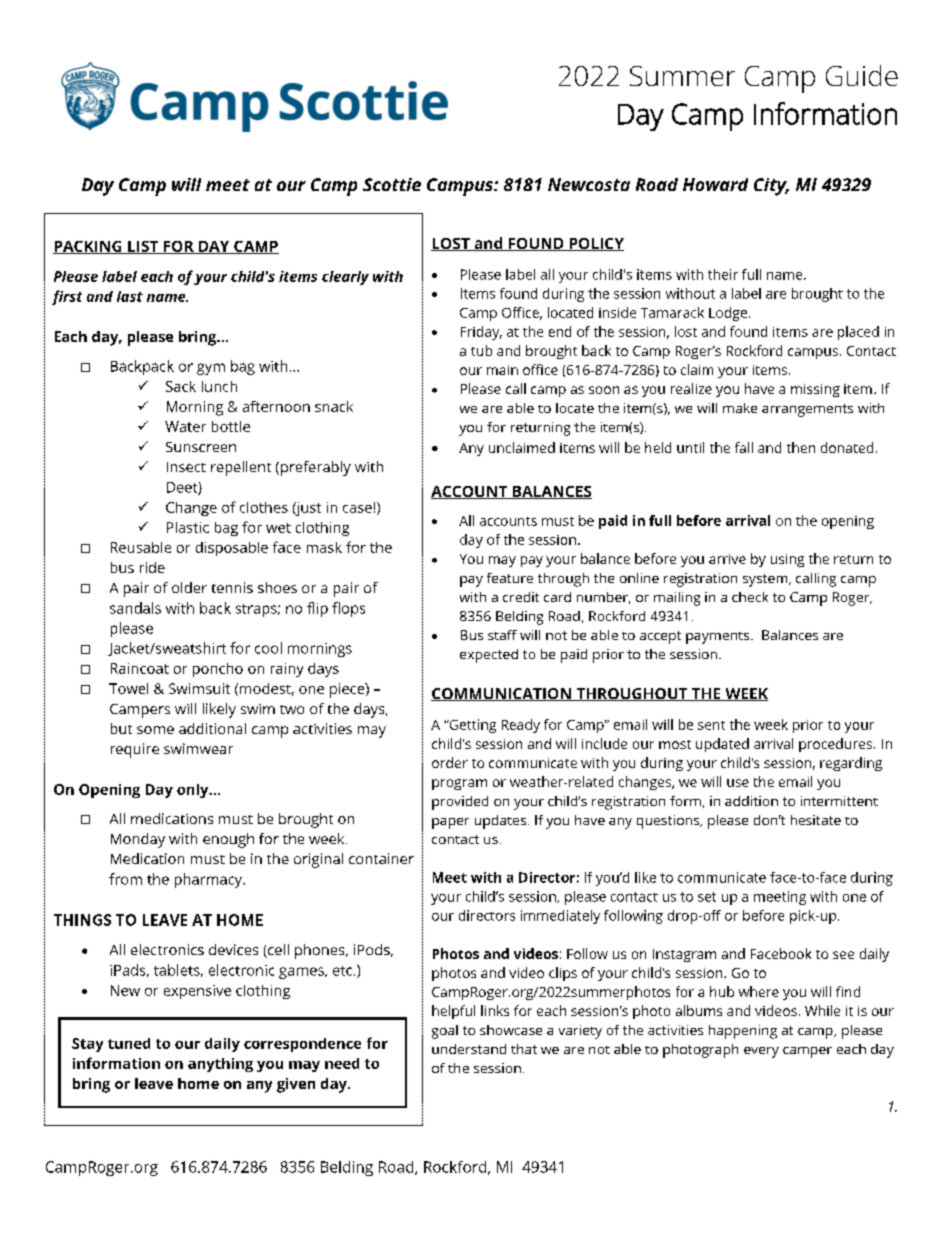 The height and width of the screenshot is (1233, 952). Describe the element at coordinates (152, 567) in the screenshot. I see `ride` at that location.
